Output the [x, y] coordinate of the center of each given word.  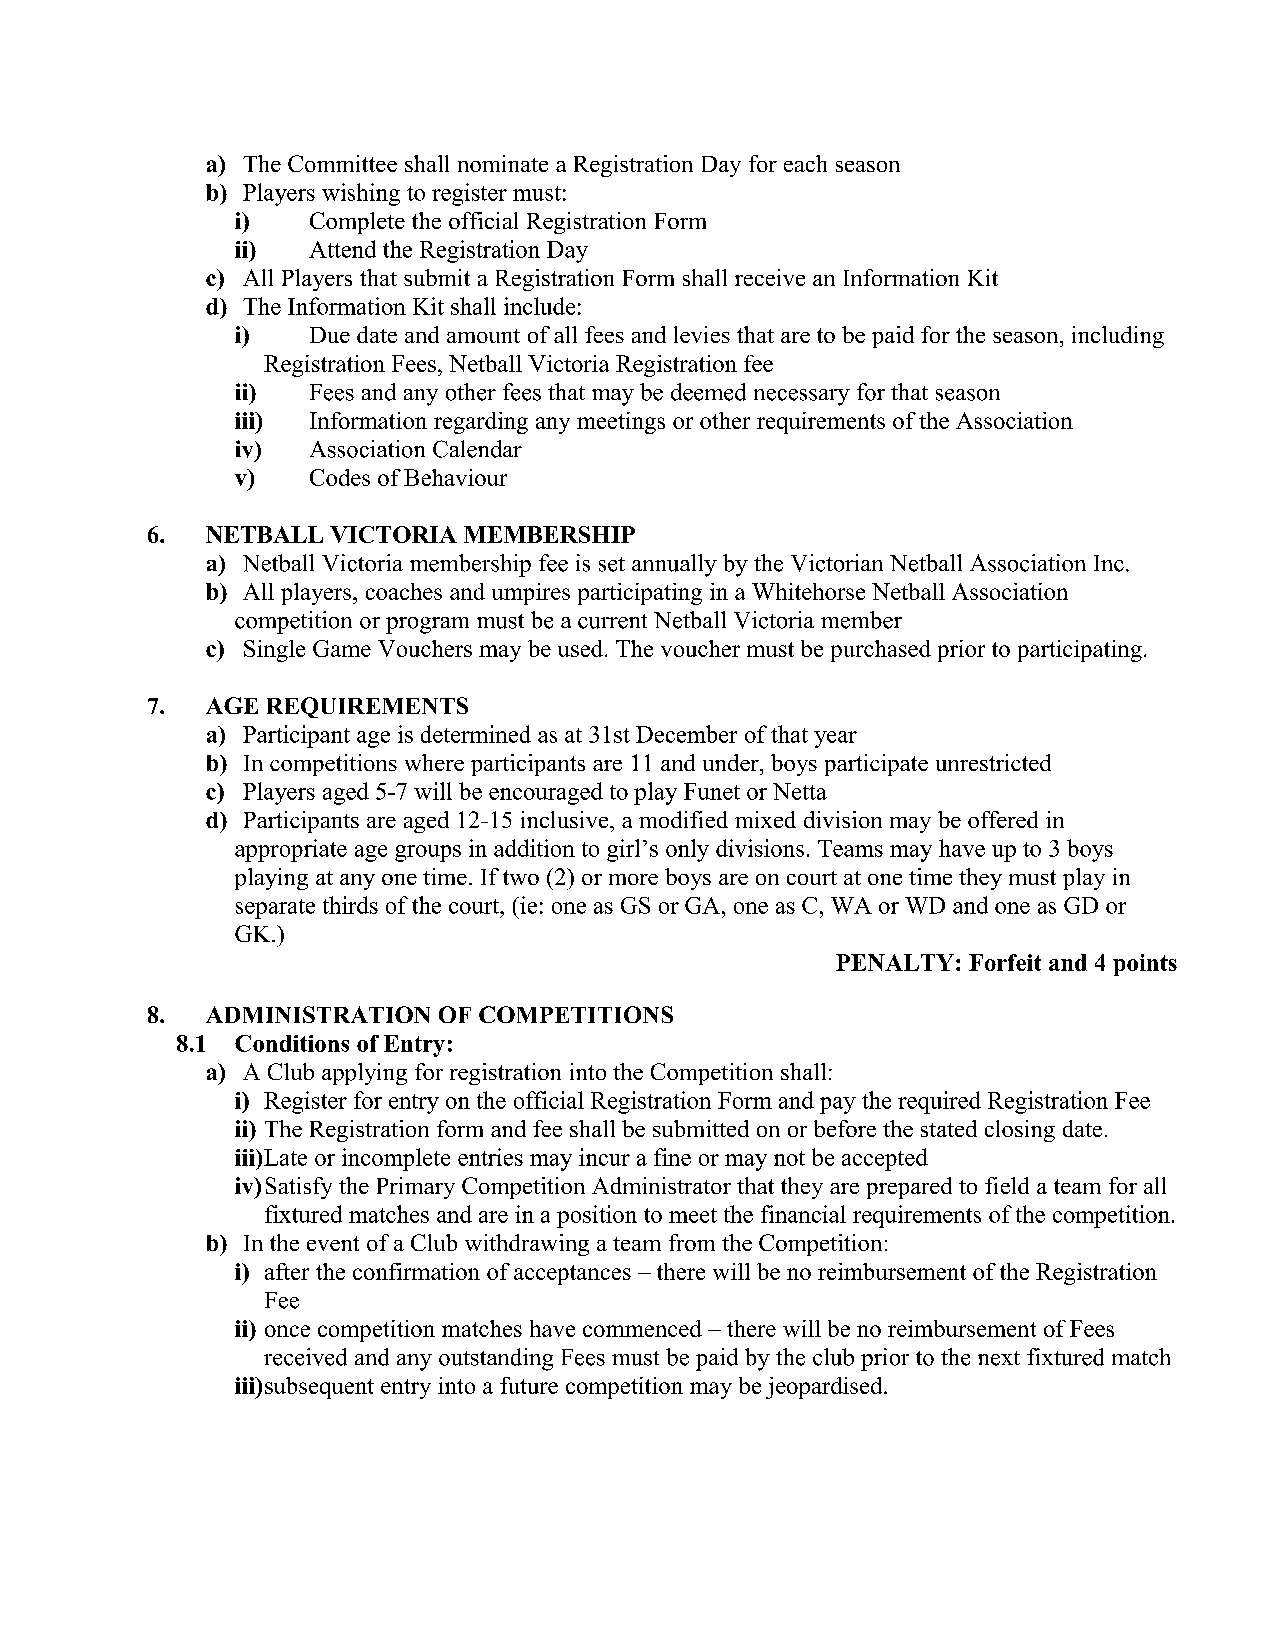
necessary [802, 397]
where [434, 762]
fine [672, 1157]
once [287, 1331]
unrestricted [993, 762]
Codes [340, 477]
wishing [361, 194]
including [1118, 337]
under [732, 762]
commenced [642, 1328]
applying [364, 1074]
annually [674, 565]
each [805, 163]
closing [1020, 1131]
